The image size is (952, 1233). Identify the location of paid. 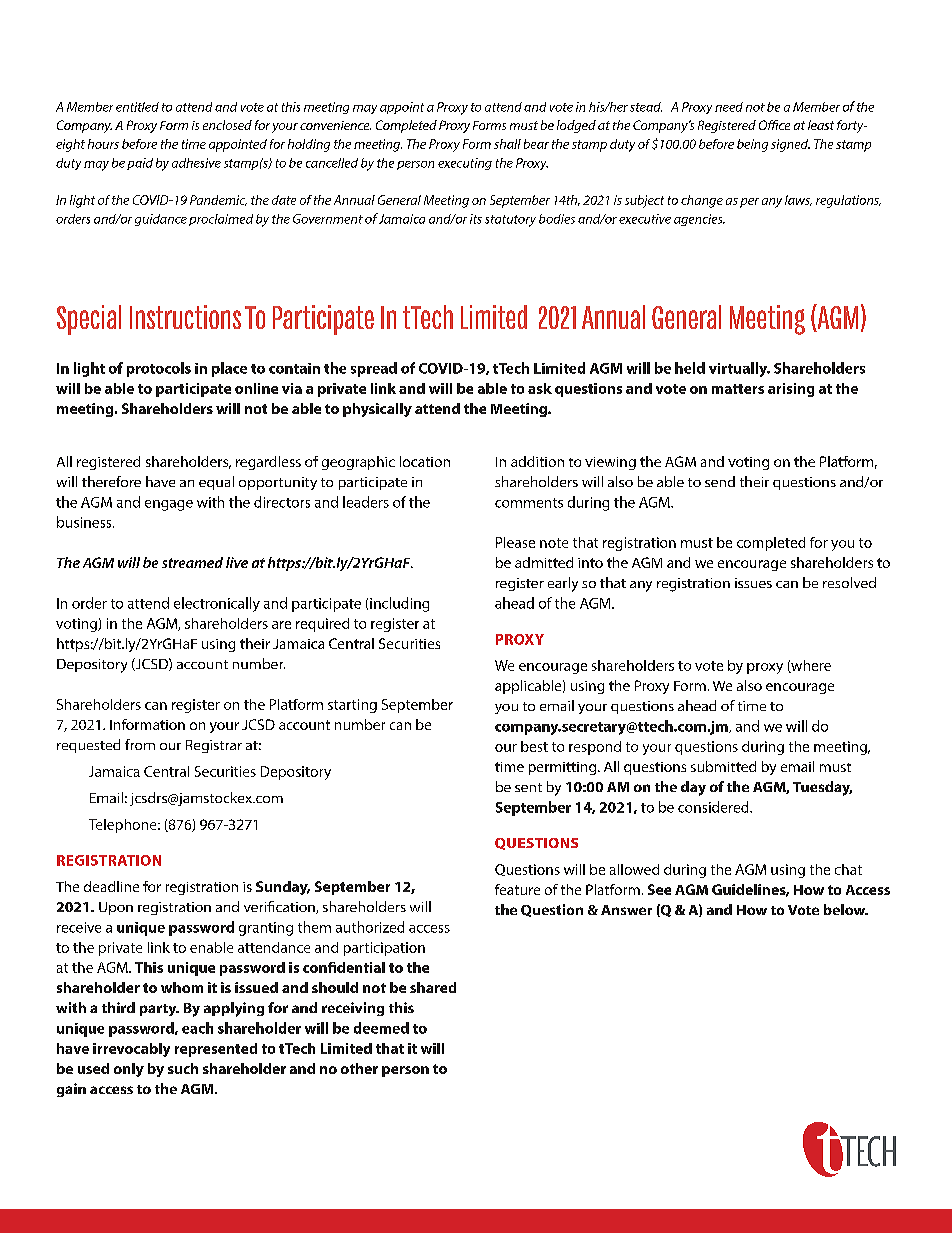
(140, 164).
